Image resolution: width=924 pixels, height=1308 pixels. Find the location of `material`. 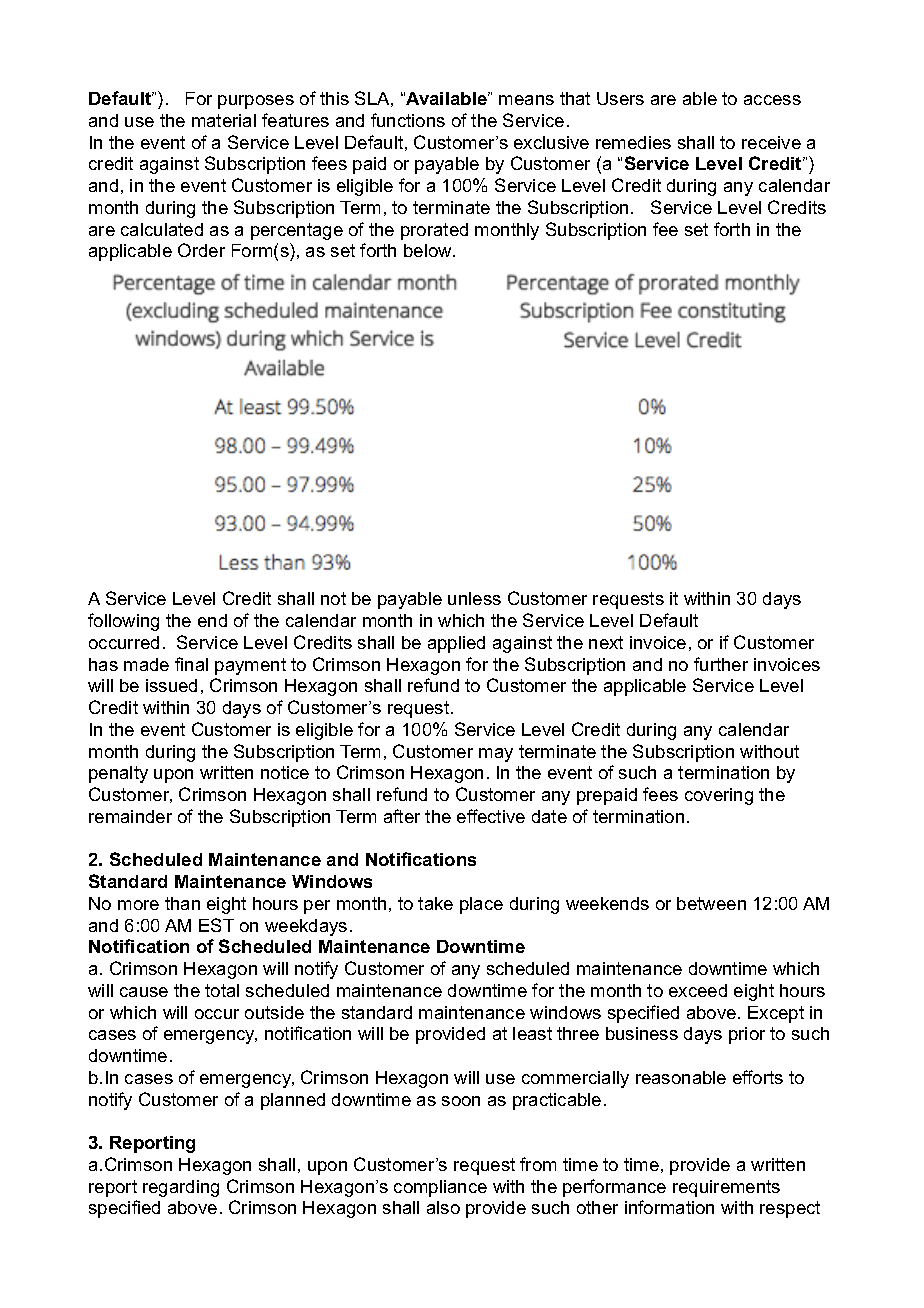

material is located at coordinates (224, 120).
